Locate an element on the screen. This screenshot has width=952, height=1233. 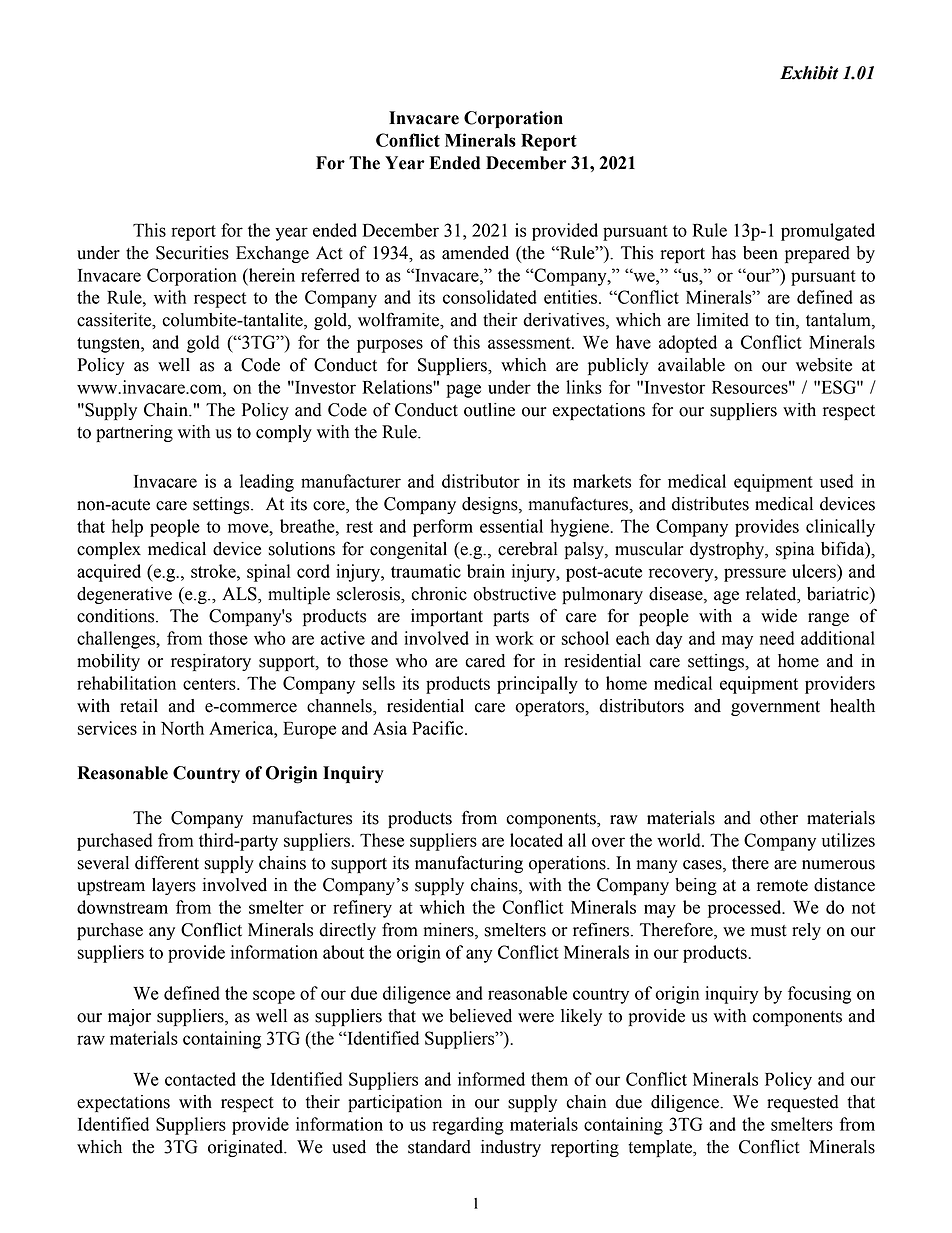
remote is located at coordinates (782, 886).
